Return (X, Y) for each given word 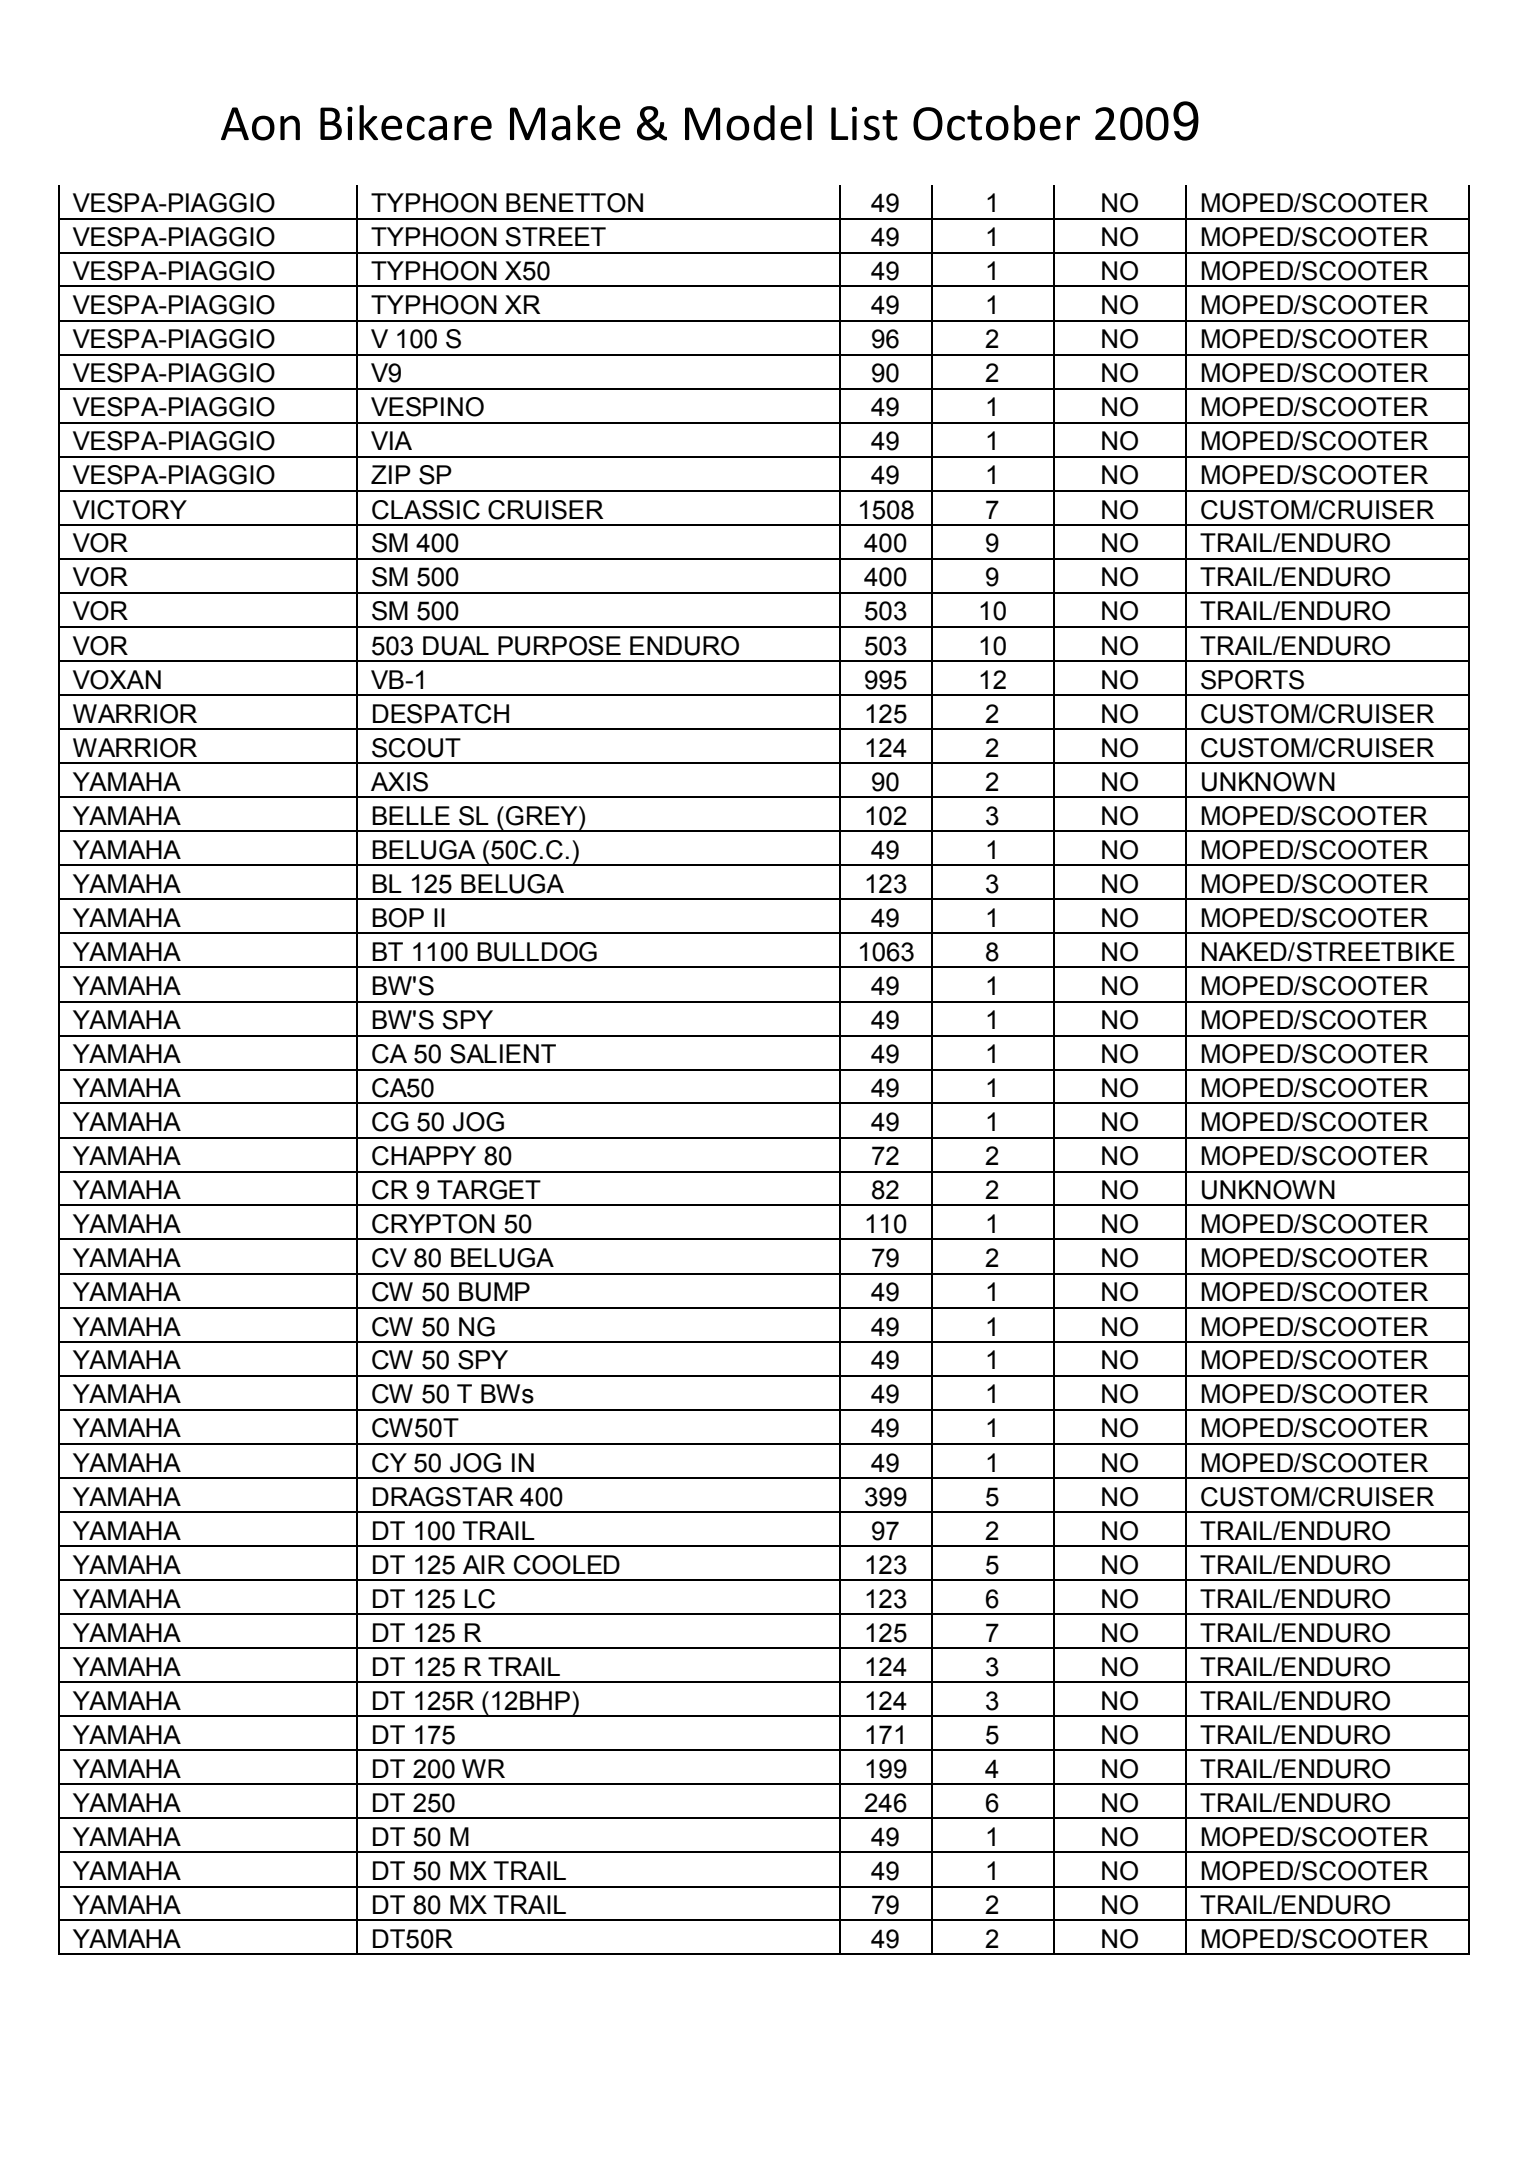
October (996, 123)
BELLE (411, 815)
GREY (543, 816)
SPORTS (1252, 680)
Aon (260, 124)
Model (748, 123)
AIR (484, 1564)
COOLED (567, 1565)
